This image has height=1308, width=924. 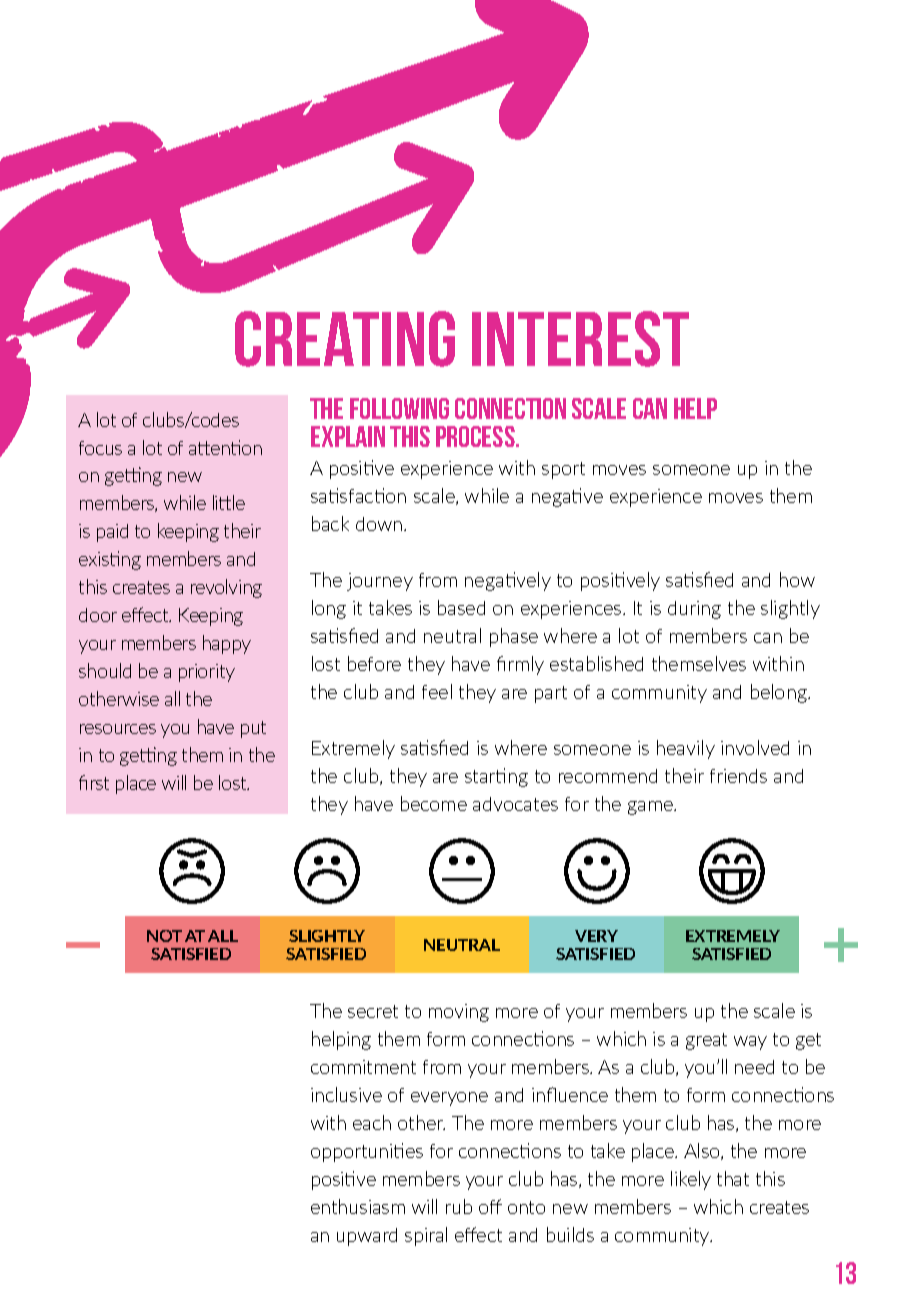 I want to click on great, so click(x=706, y=1041).
